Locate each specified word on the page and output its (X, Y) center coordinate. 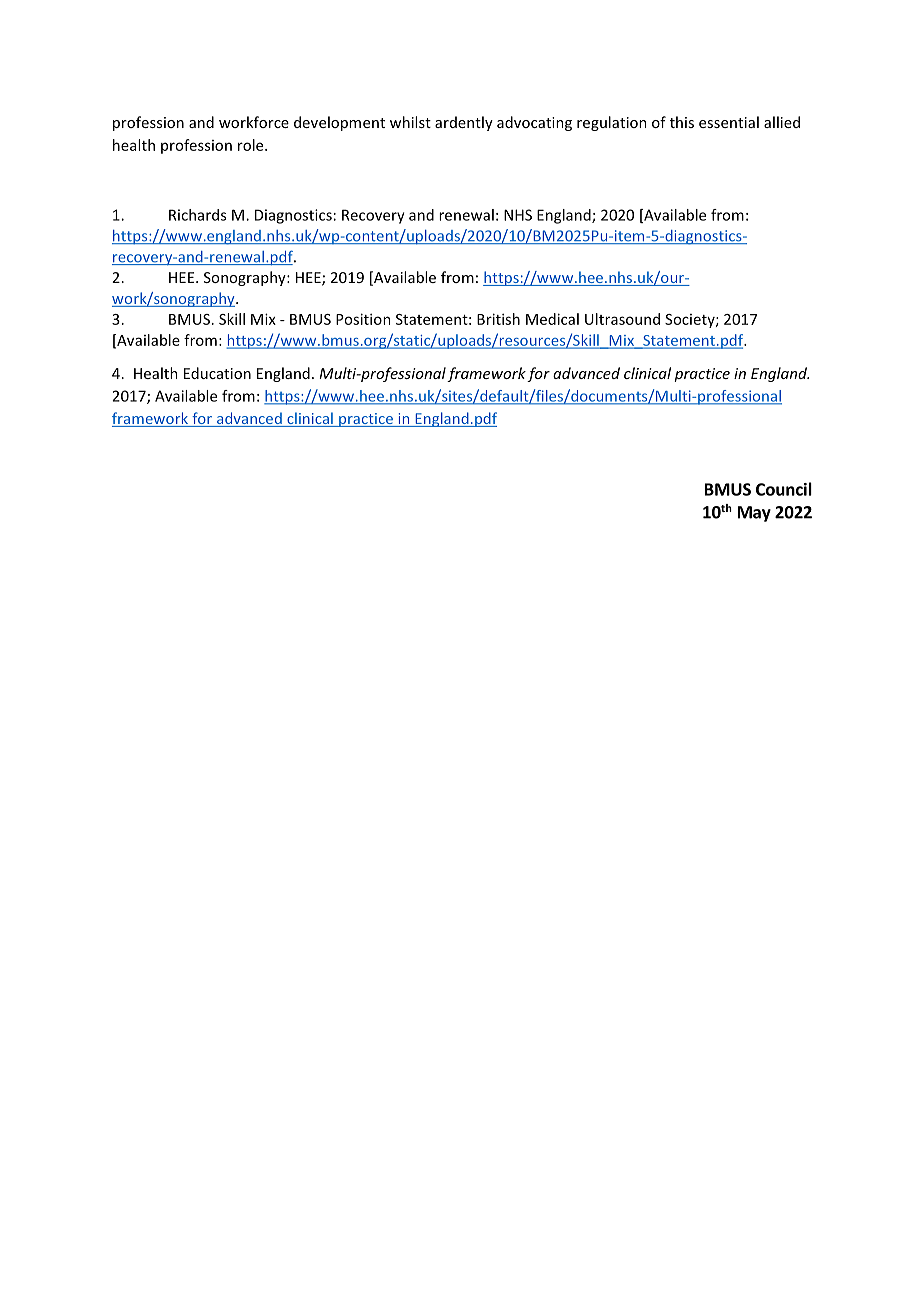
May (754, 514)
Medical (552, 319)
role (252, 145)
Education (217, 373)
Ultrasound (622, 319)
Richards (197, 215)
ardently (464, 123)
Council (784, 489)
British (498, 319)
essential (729, 122)
